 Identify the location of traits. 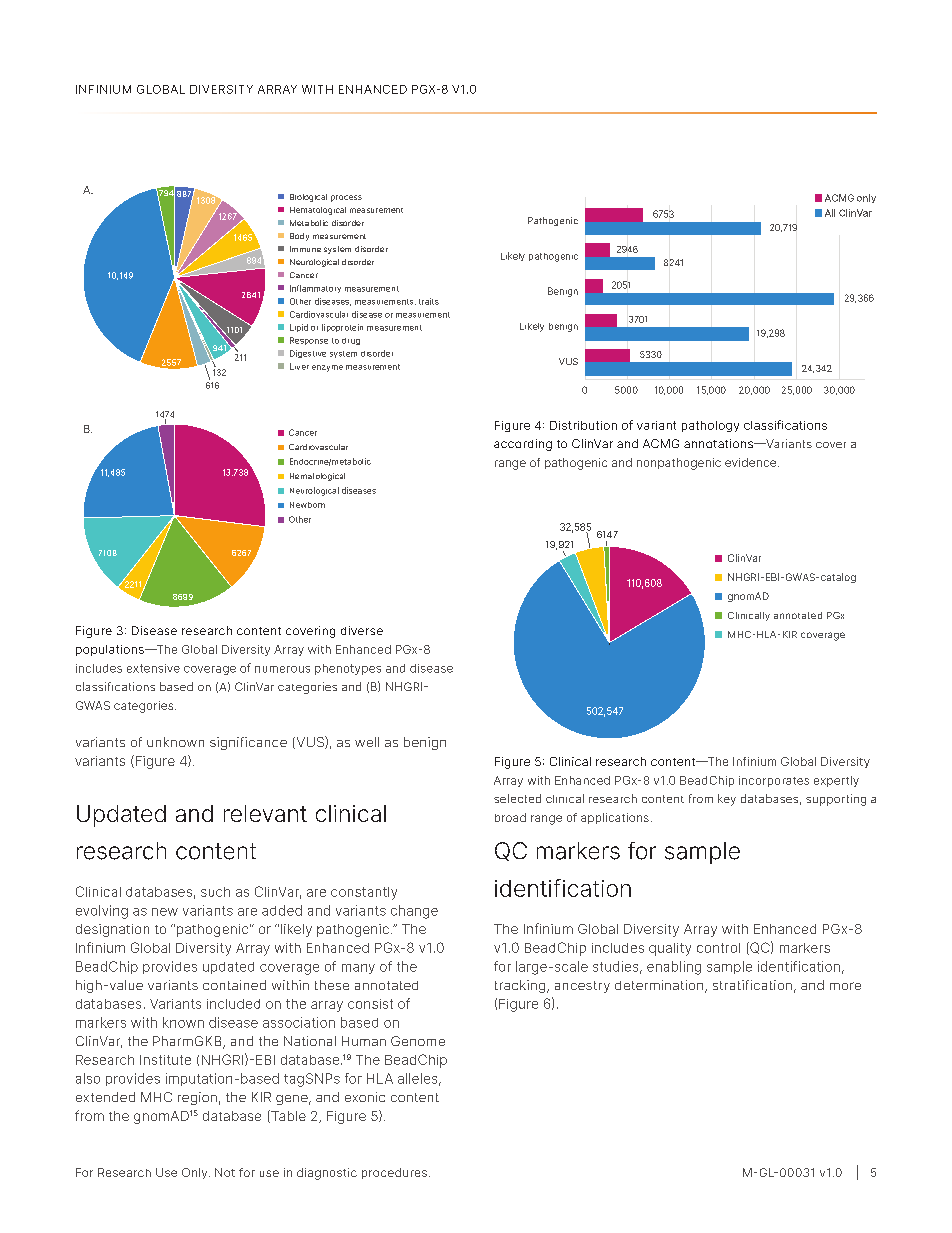
(429, 301).
